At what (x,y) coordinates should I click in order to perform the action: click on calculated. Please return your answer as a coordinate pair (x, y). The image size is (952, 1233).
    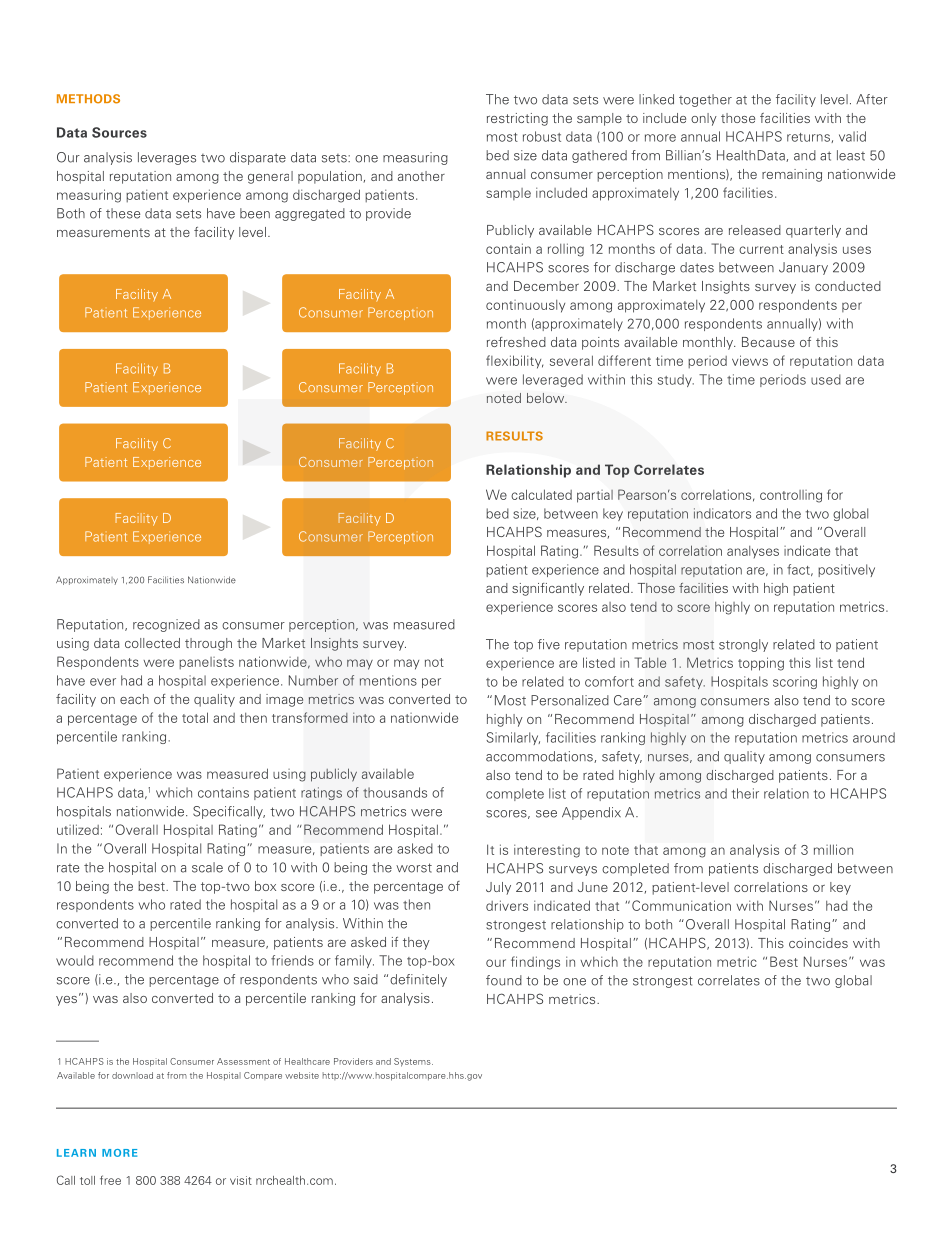
    Looking at the image, I should click on (541, 494).
